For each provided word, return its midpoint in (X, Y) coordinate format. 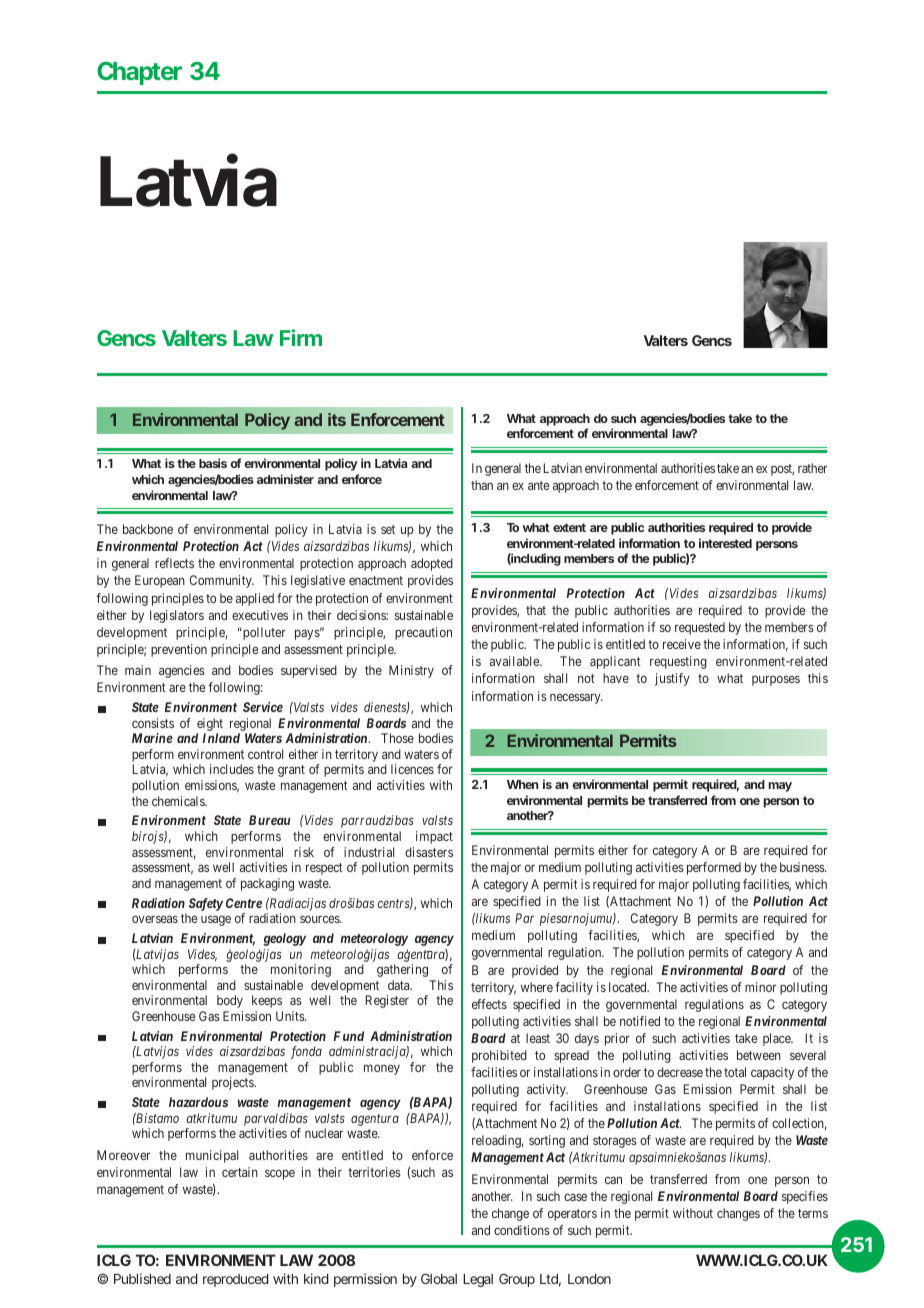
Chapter (139, 73)
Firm (301, 337)
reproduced (236, 1280)
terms (813, 1213)
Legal (478, 1280)
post (782, 470)
